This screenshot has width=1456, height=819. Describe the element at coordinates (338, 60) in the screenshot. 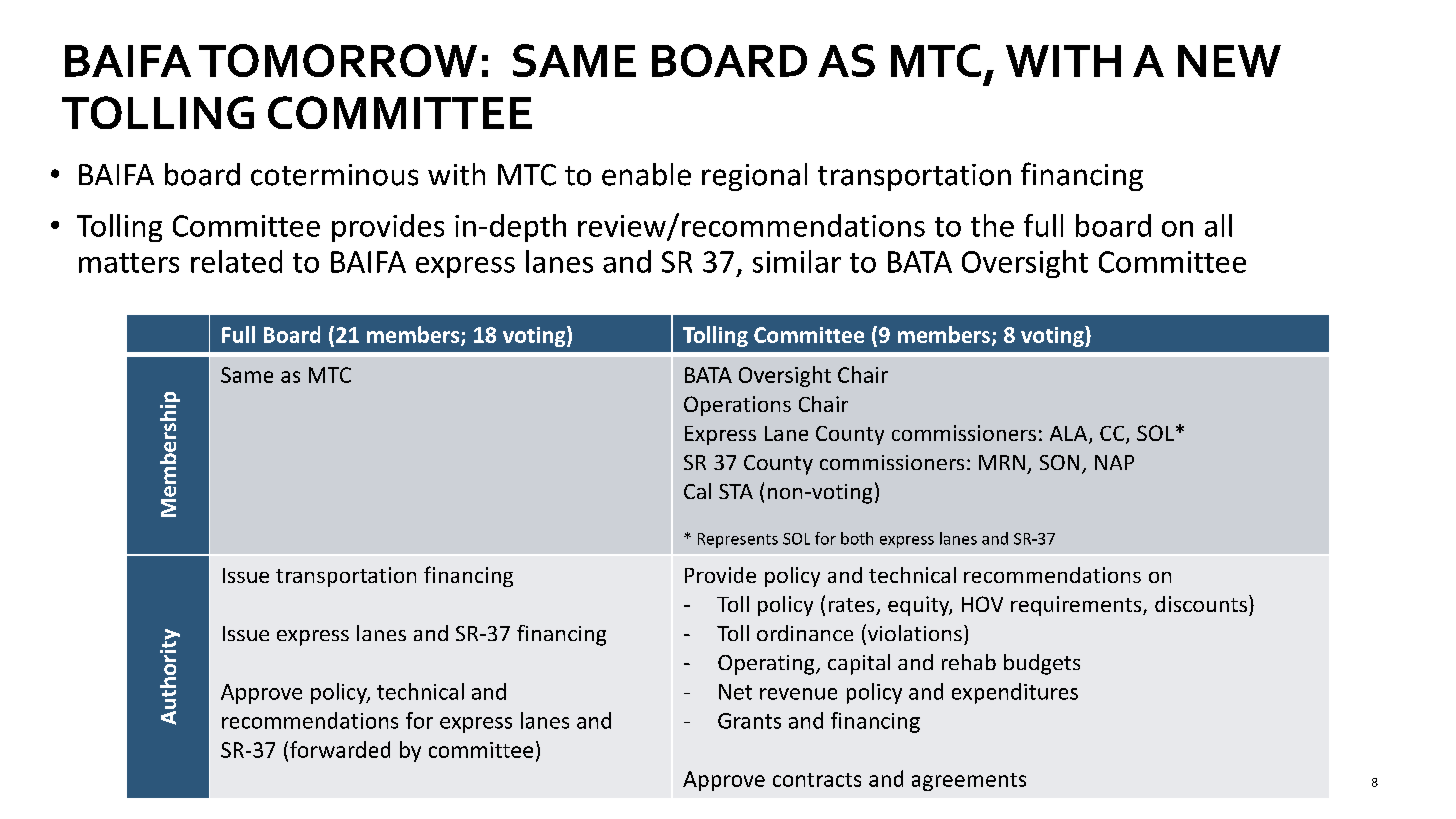

I see `TOMORROW` at that location.
